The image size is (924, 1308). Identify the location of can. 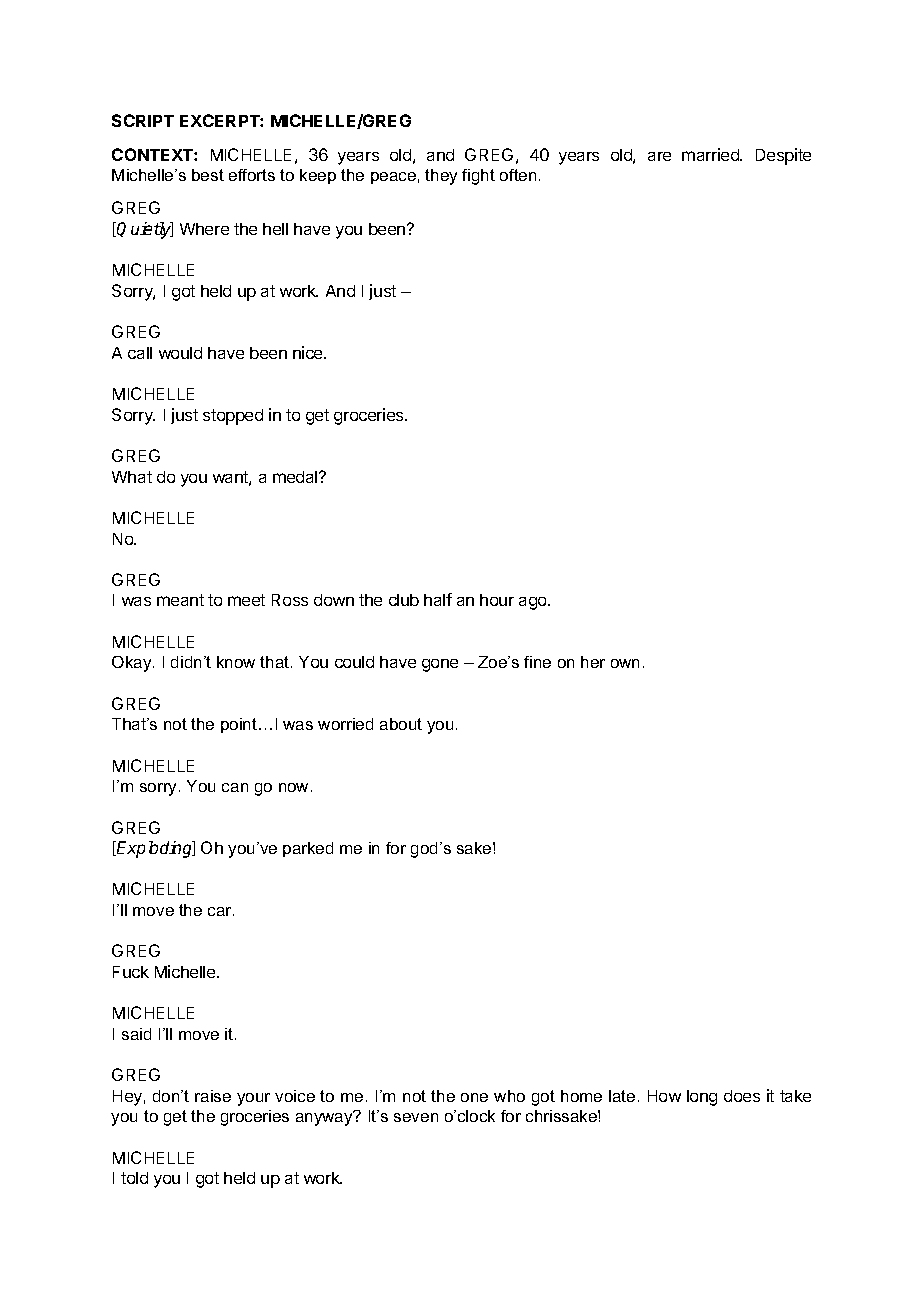
(235, 787).
